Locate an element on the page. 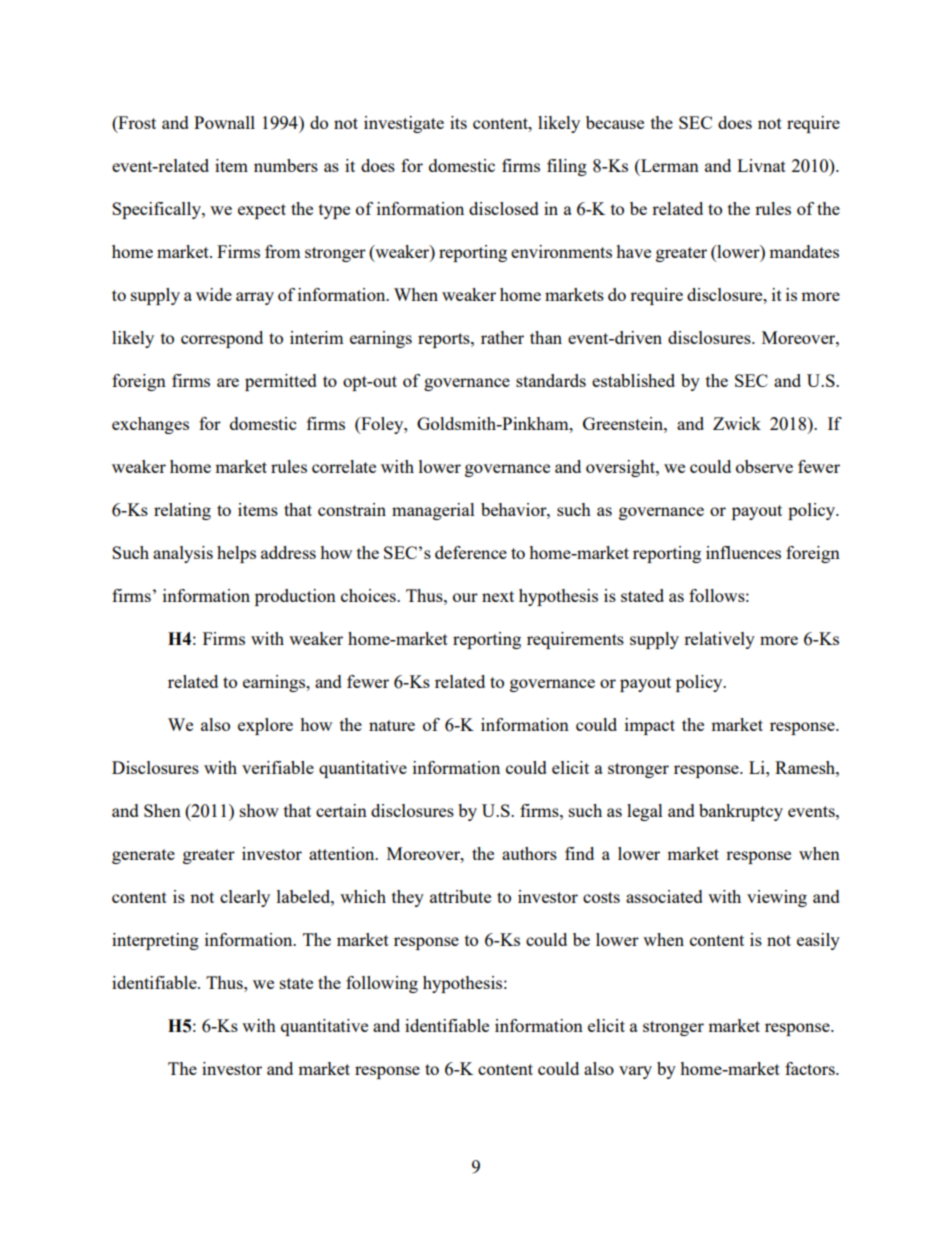  helps is located at coordinates (236, 554).
